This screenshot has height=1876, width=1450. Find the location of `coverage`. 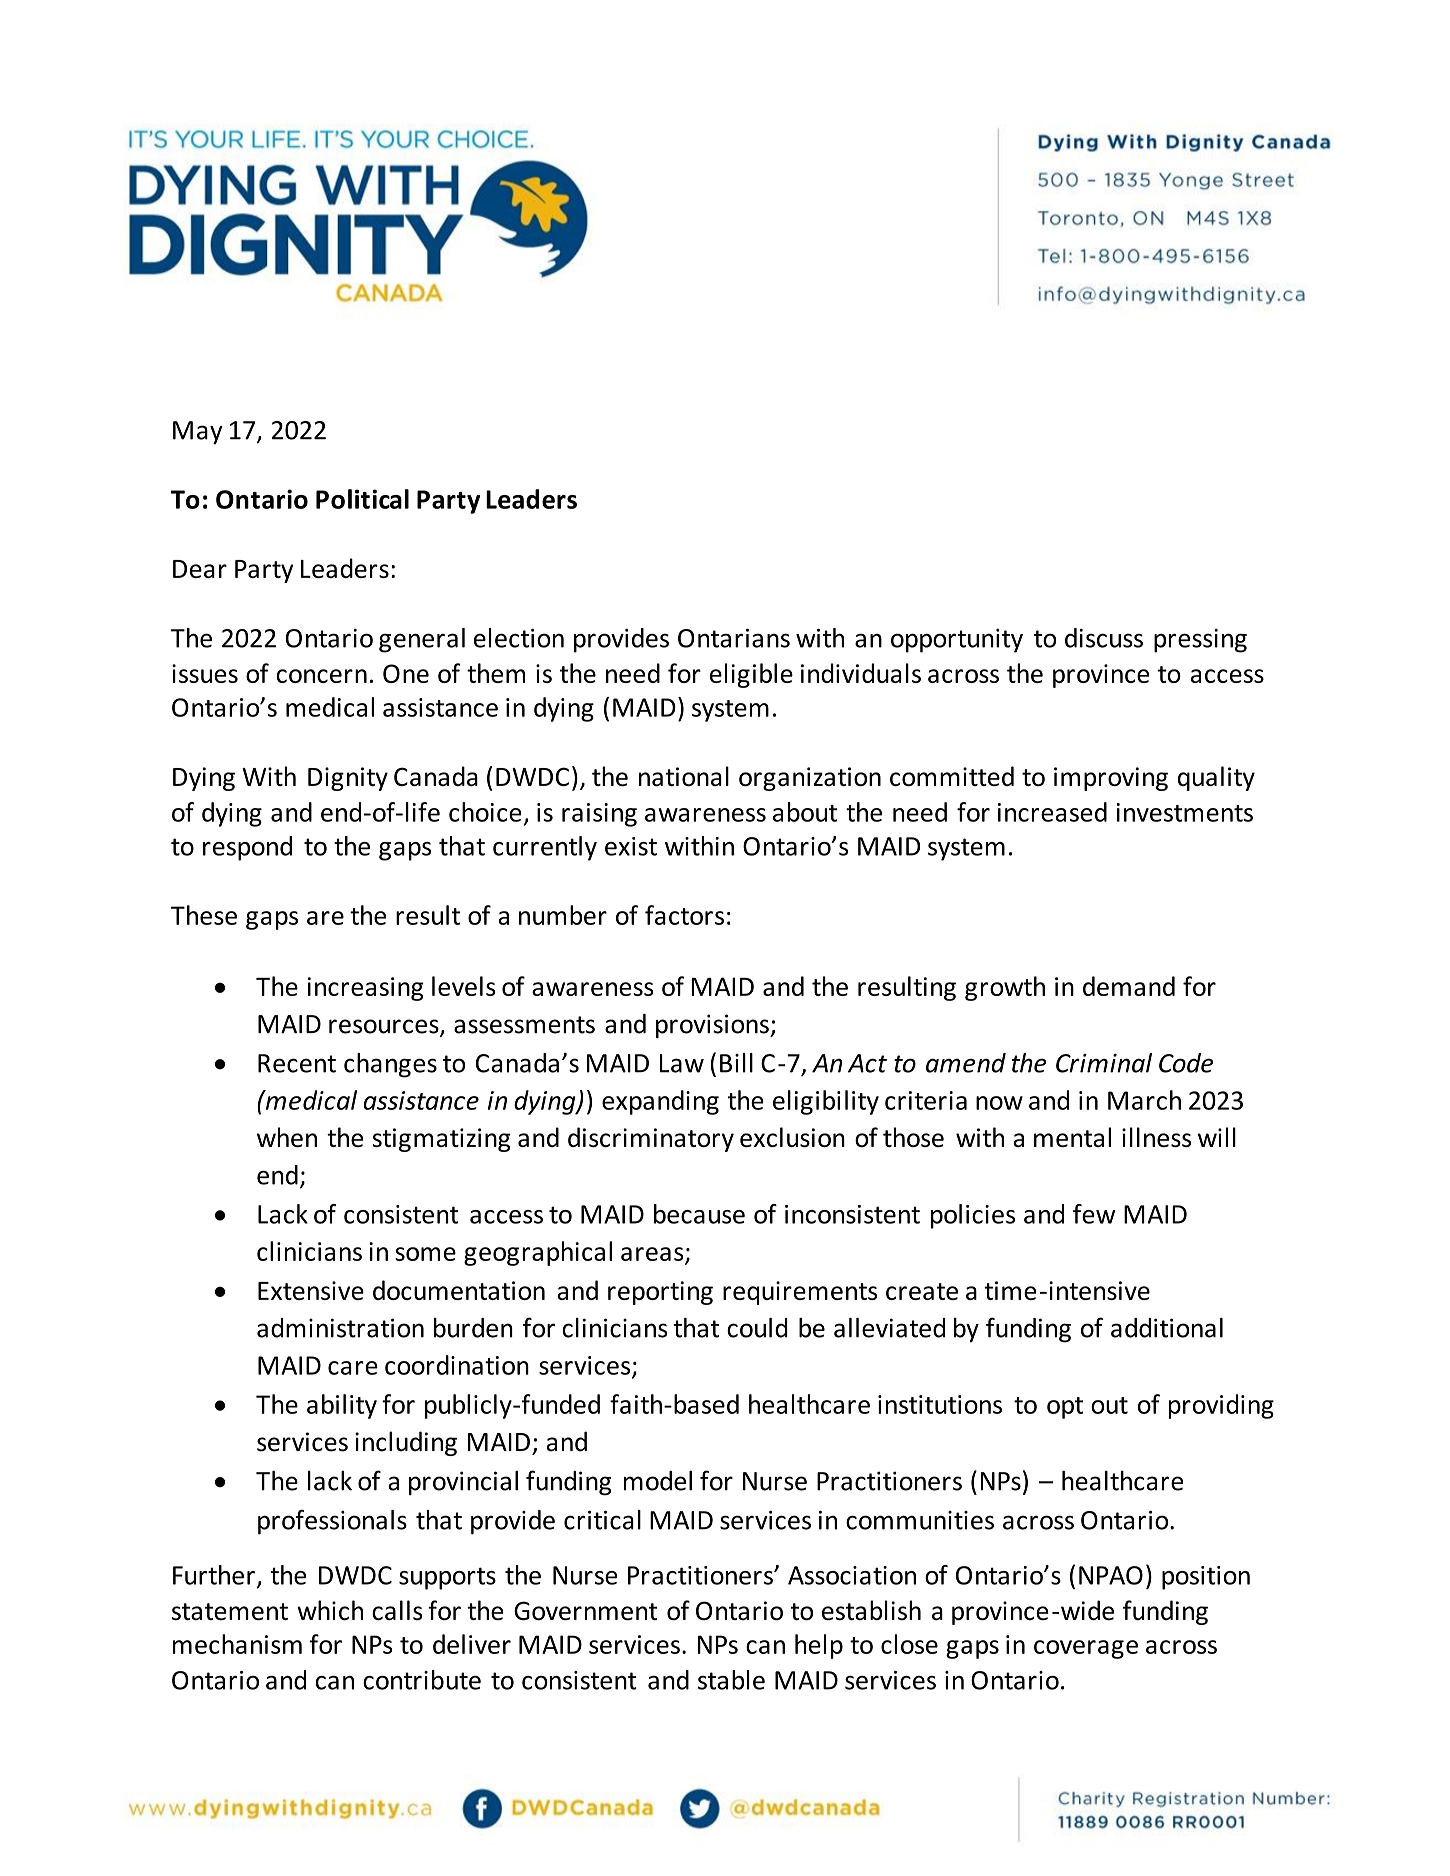

coverage is located at coordinates (1086, 1649).
